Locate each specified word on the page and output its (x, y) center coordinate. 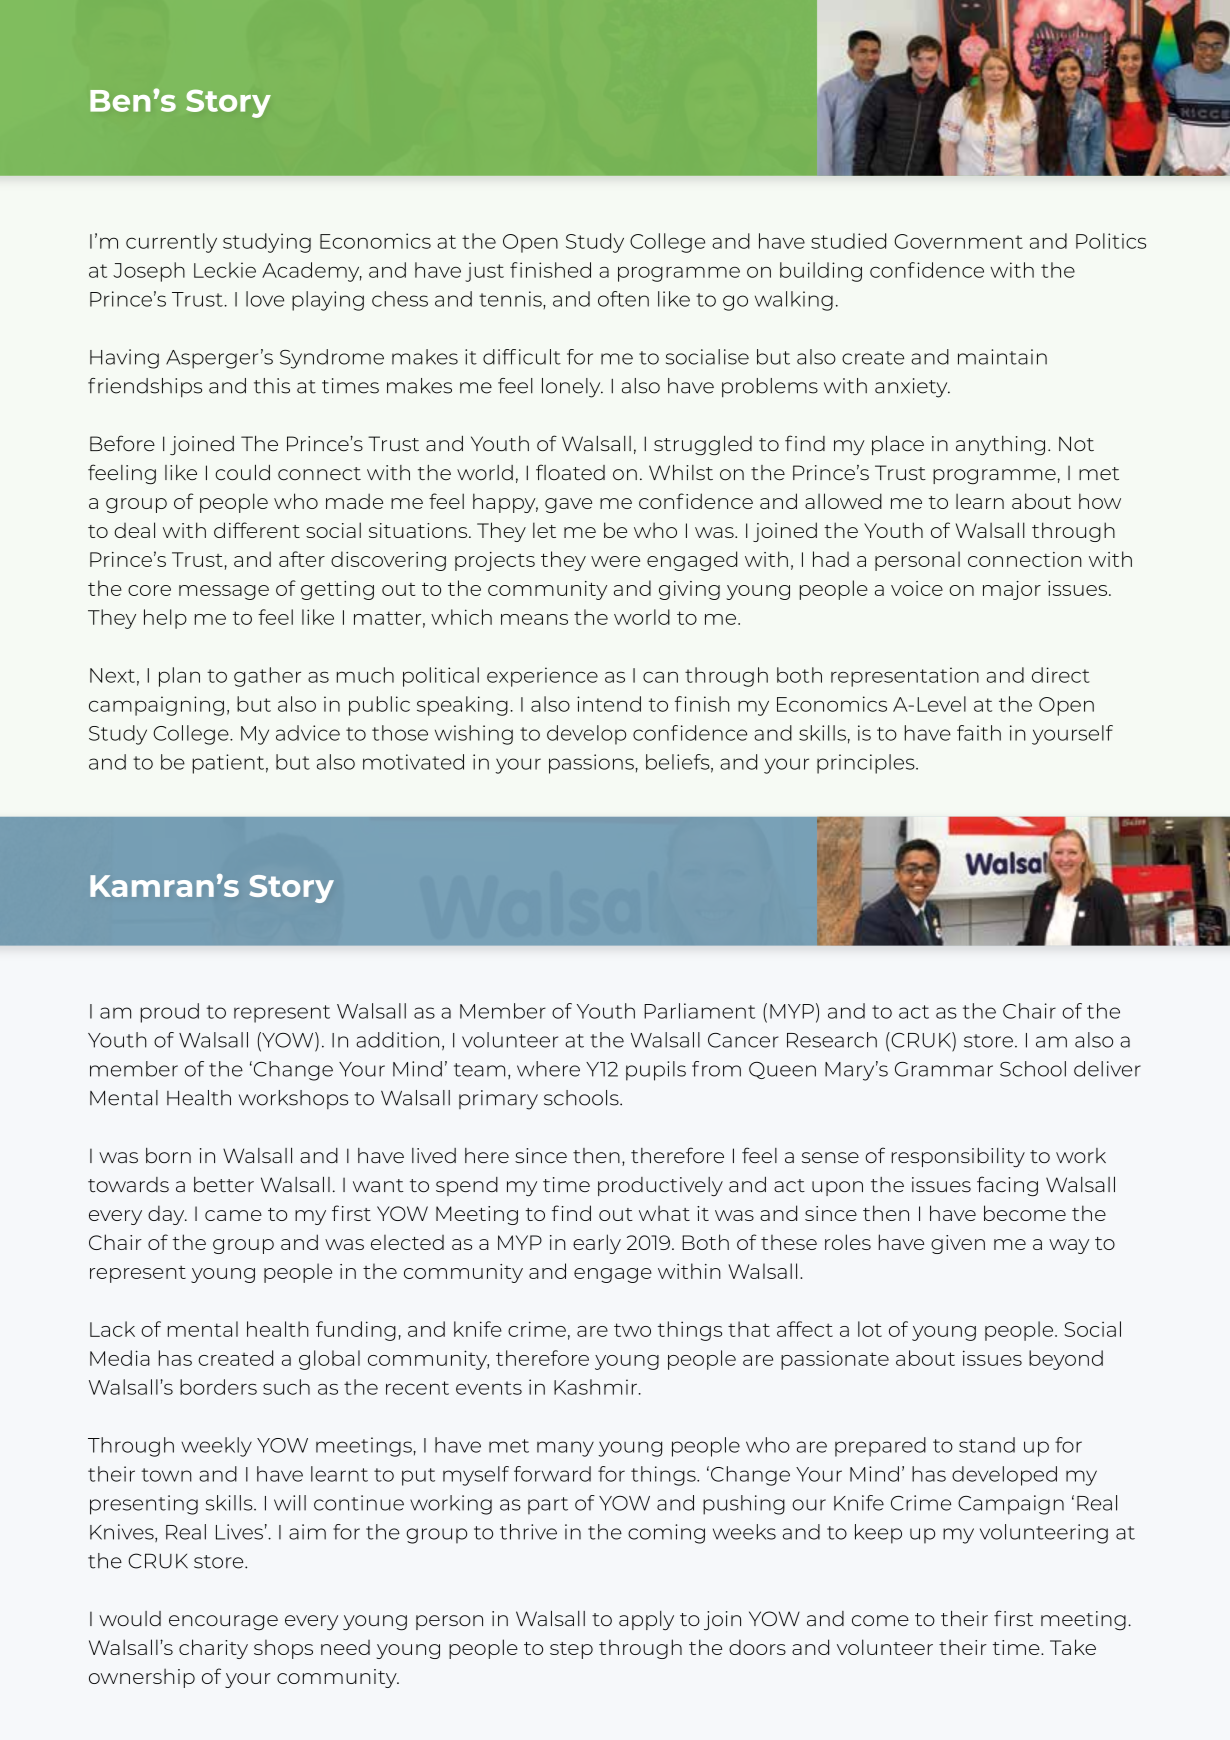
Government (958, 241)
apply (646, 1621)
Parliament (700, 1011)
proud (170, 1013)
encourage (223, 1622)
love (265, 299)
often (623, 299)
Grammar (944, 1069)
